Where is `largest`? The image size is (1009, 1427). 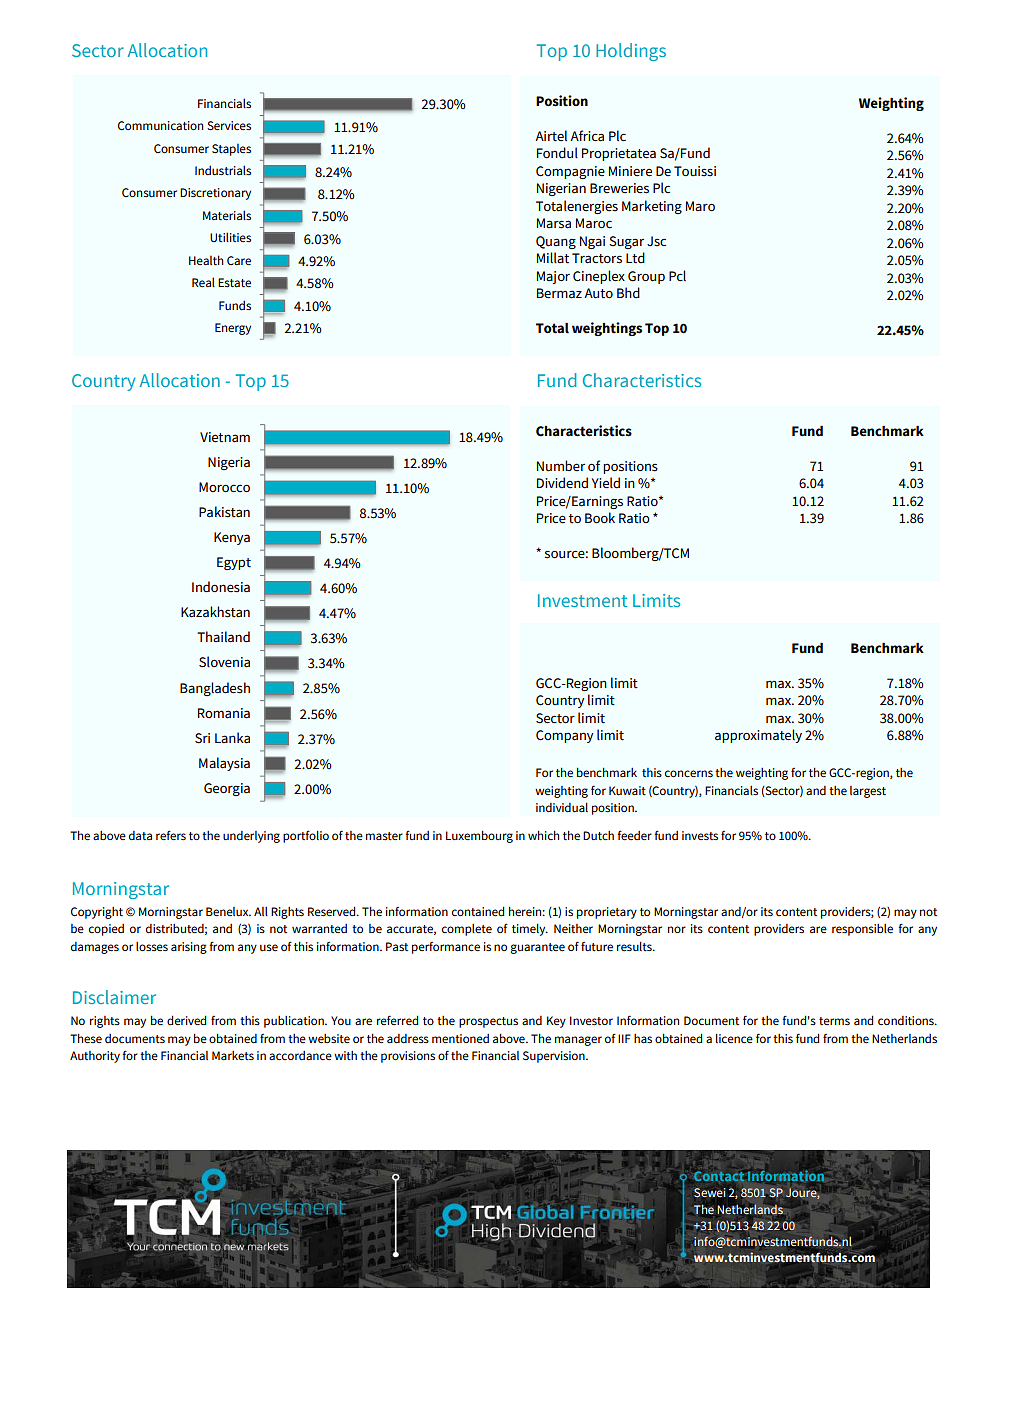
largest is located at coordinates (868, 792).
